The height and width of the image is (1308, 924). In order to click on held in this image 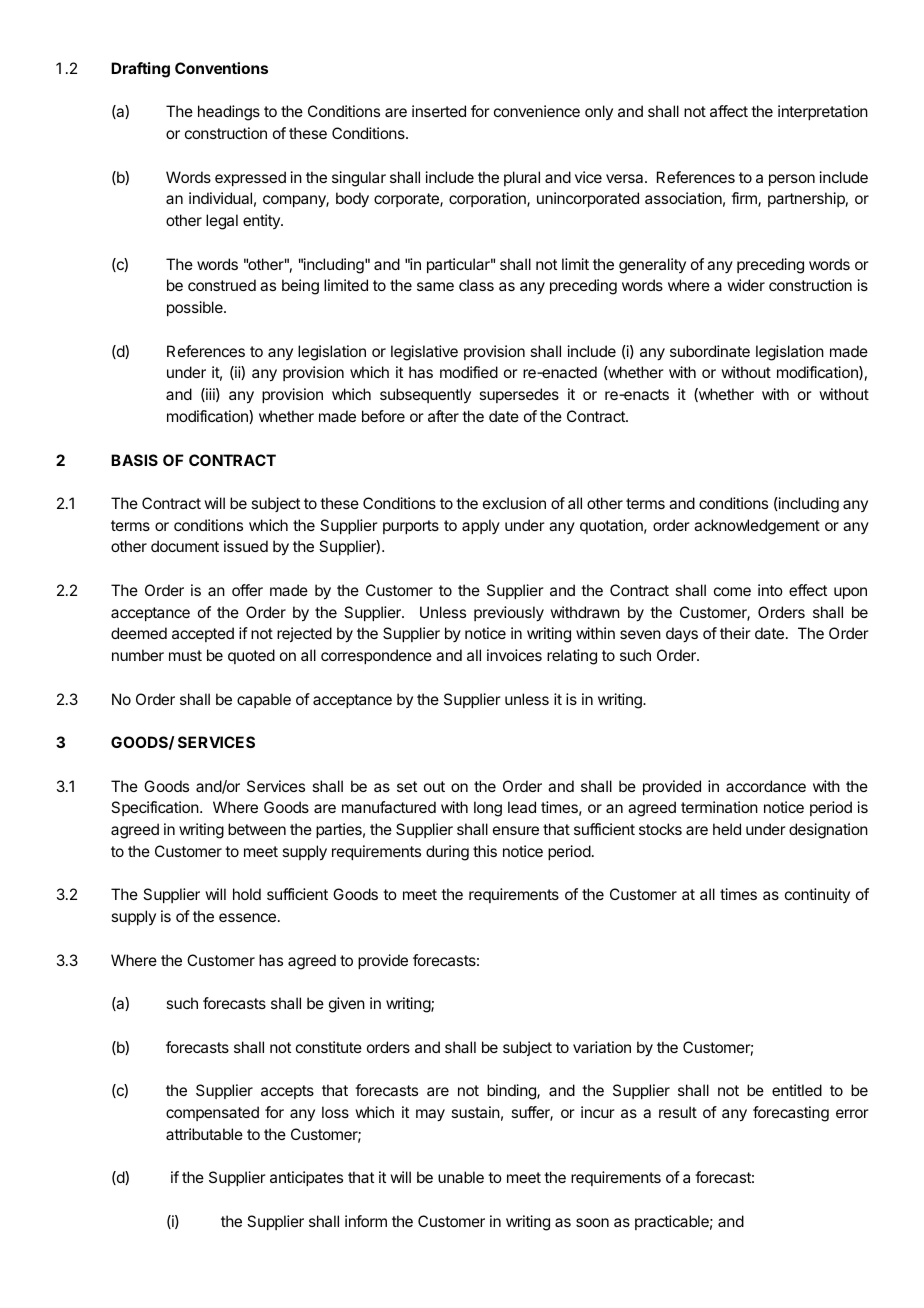, I will do `click(727, 829)`.
